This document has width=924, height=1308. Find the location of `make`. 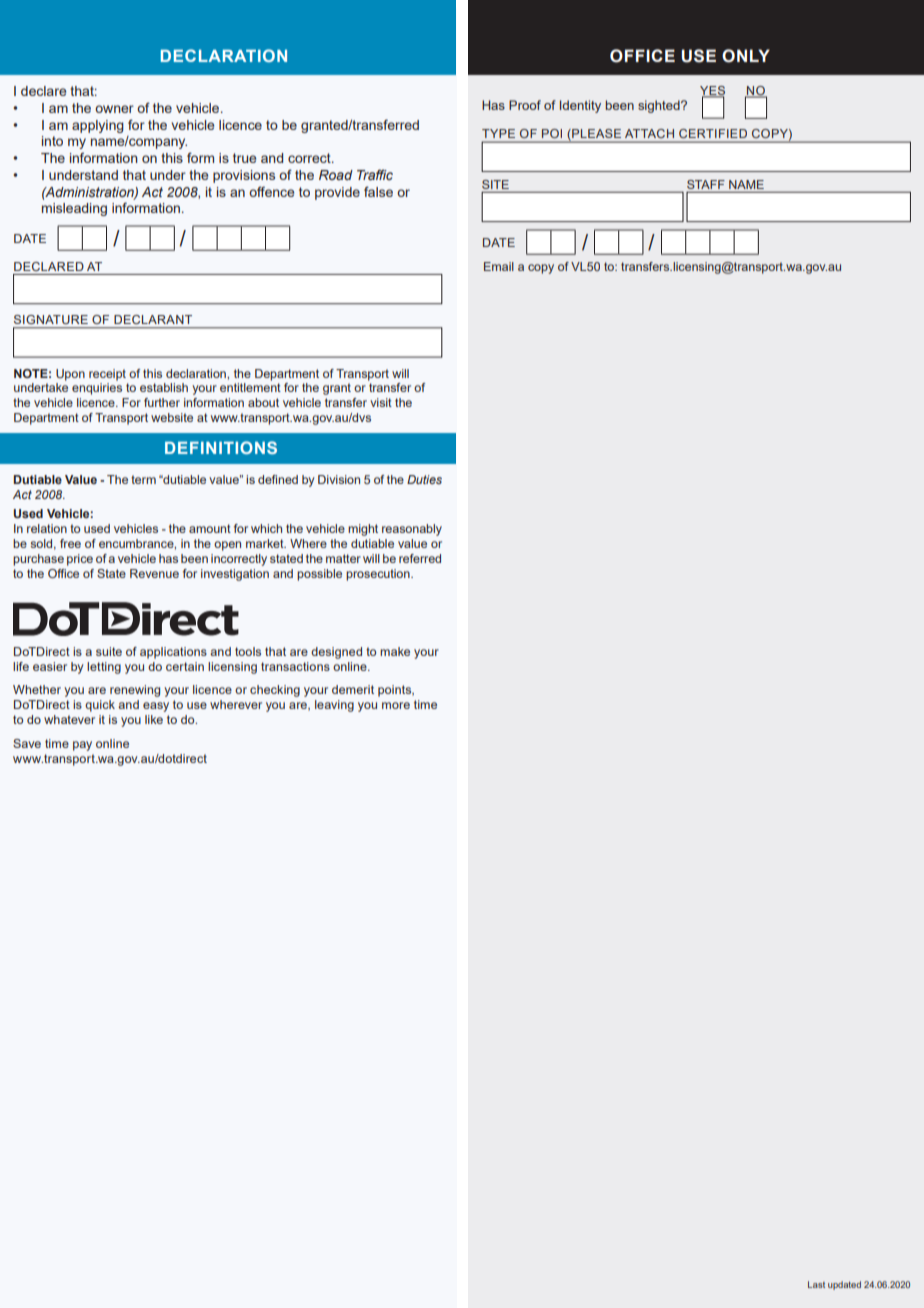

make is located at coordinates (395, 651).
